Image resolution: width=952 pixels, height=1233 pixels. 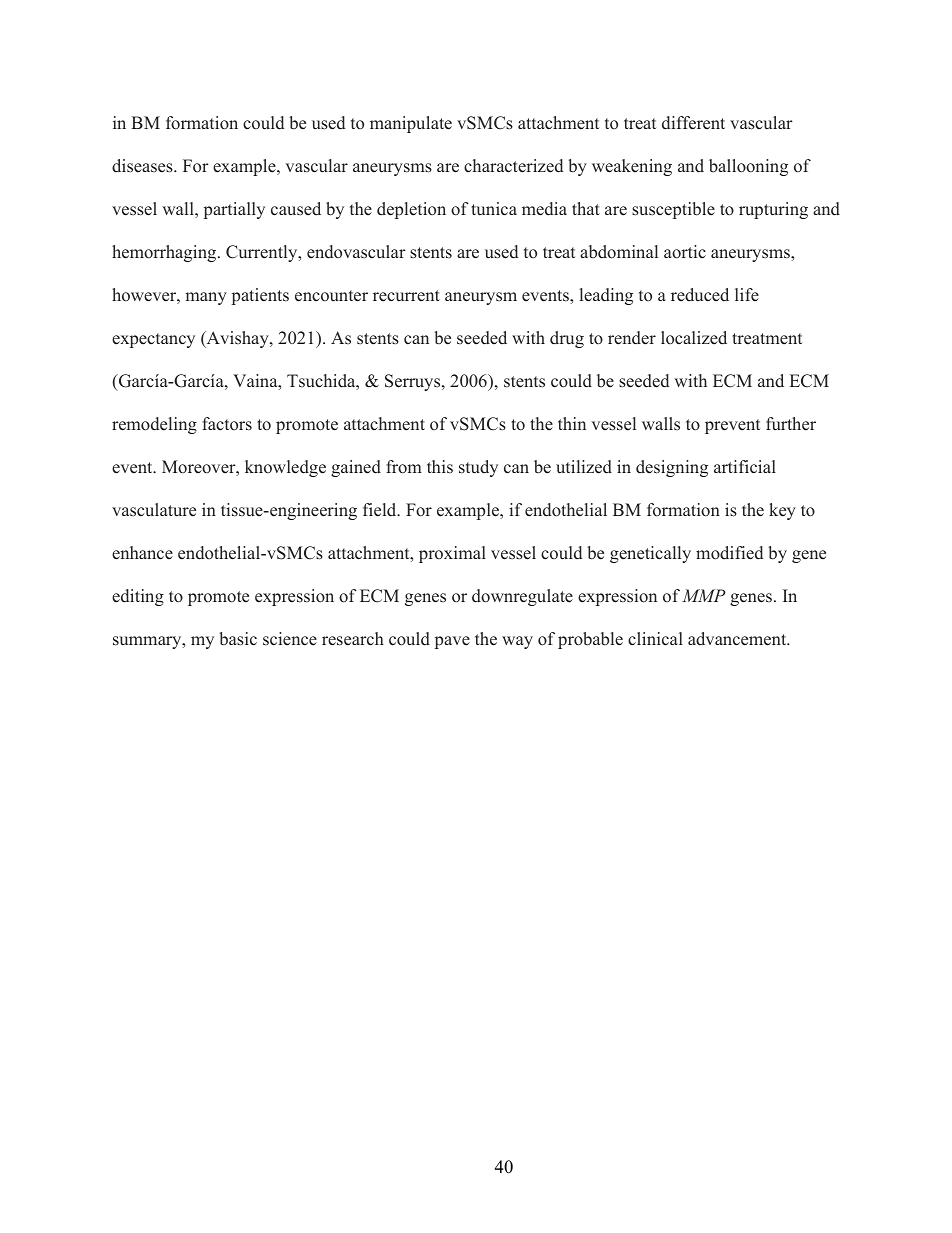 What do you see at coordinates (452, 642) in the screenshot?
I see `pave` at bounding box center [452, 642].
